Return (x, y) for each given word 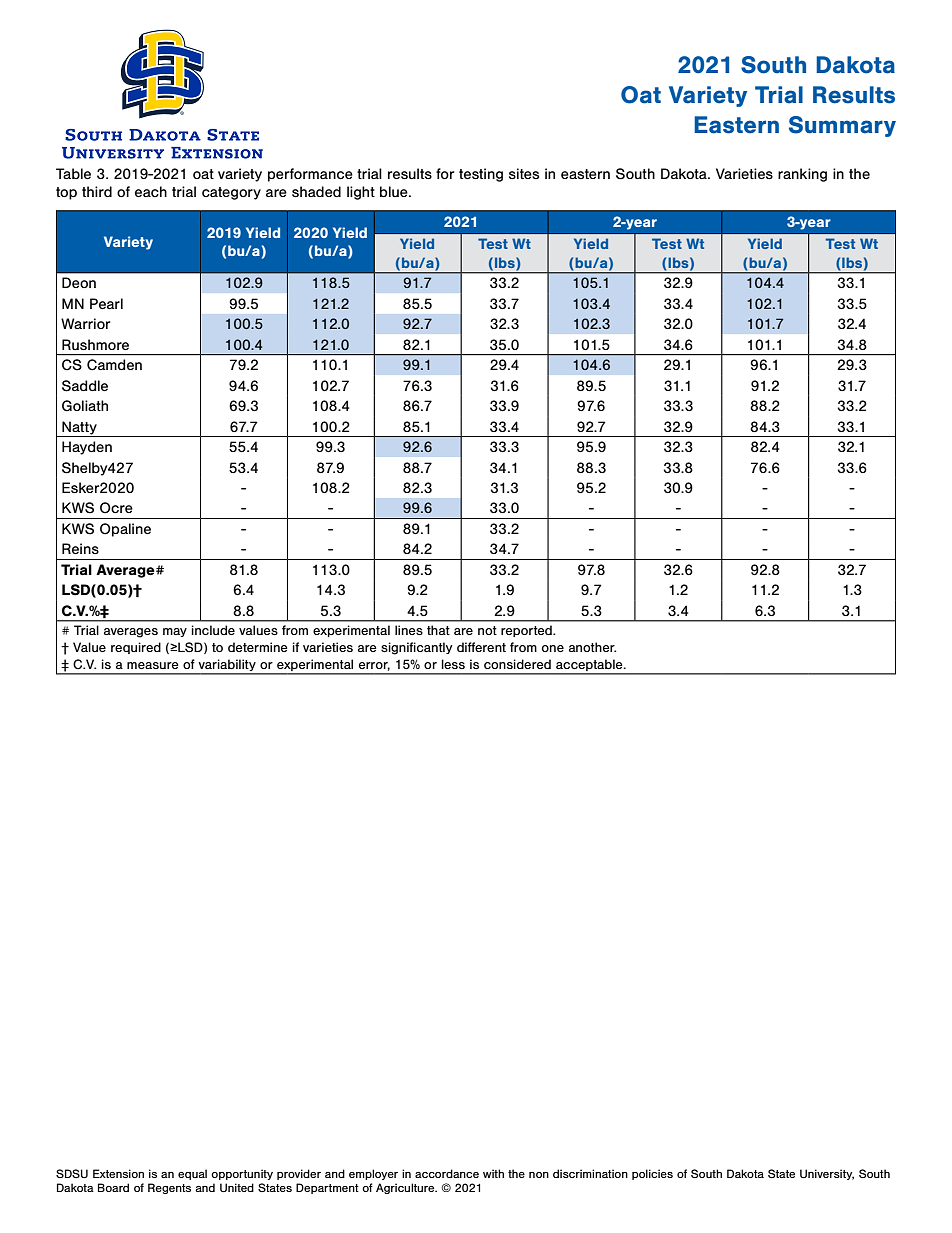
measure (153, 665)
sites (524, 173)
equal (192, 1174)
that (438, 630)
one (553, 648)
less (453, 664)
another (592, 647)
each (151, 191)
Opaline (125, 530)
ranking (802, 175)
